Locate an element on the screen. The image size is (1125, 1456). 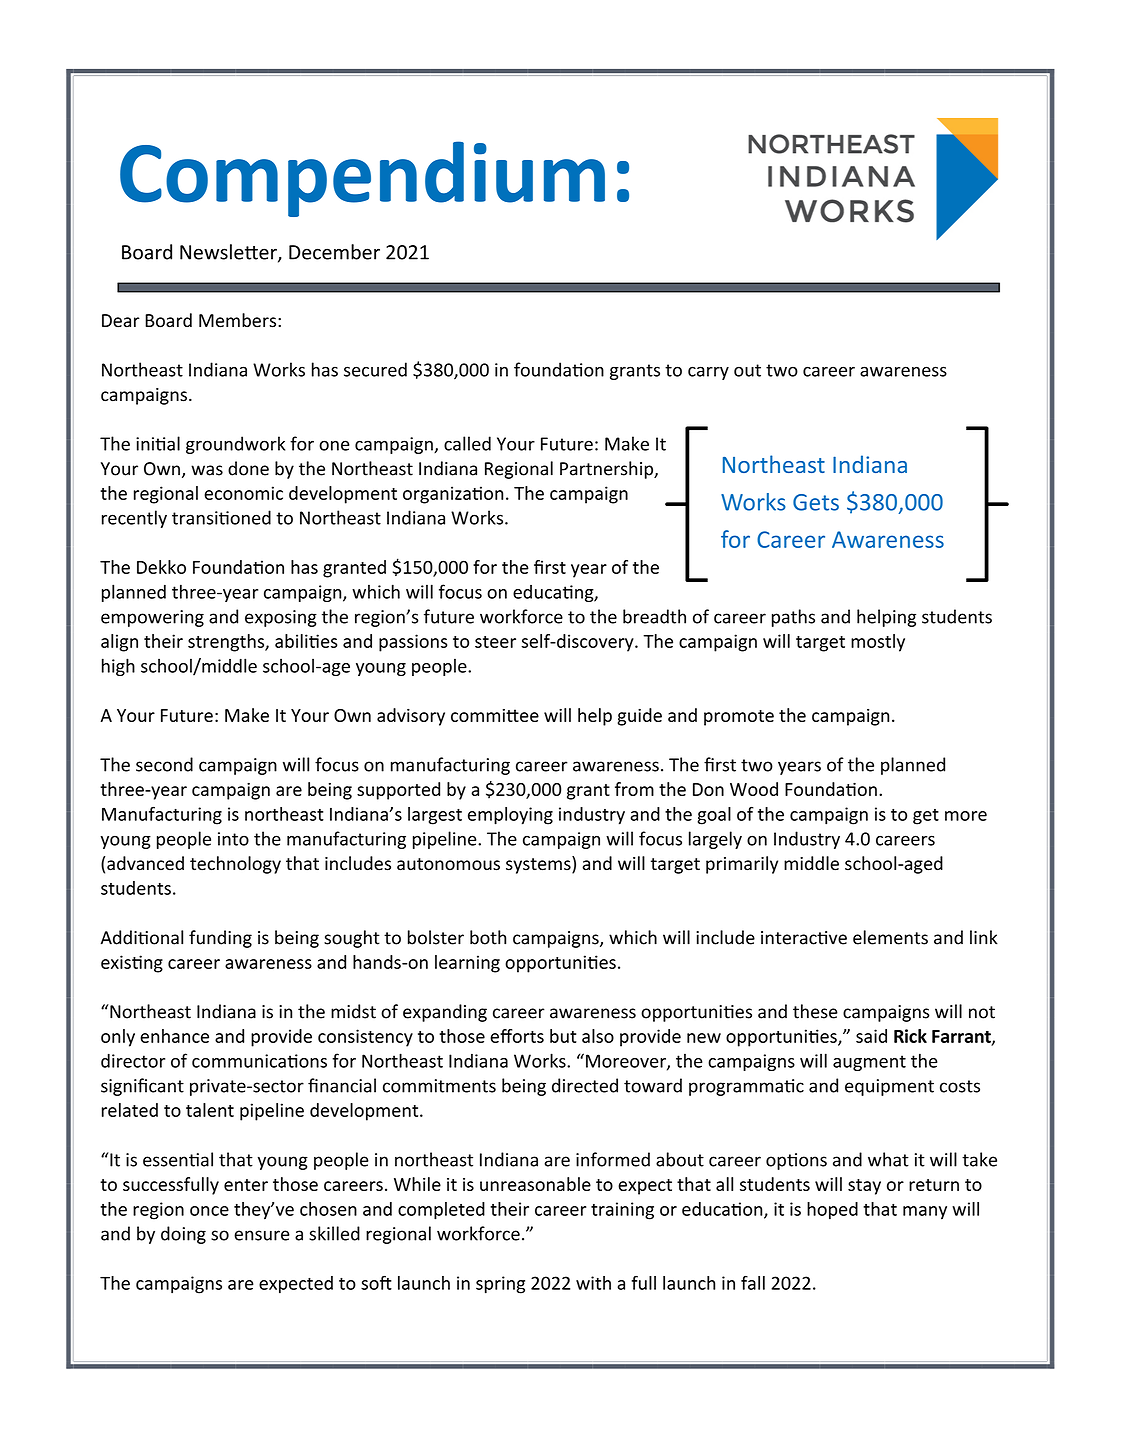
Gets is located at coordinates (816, 502).
